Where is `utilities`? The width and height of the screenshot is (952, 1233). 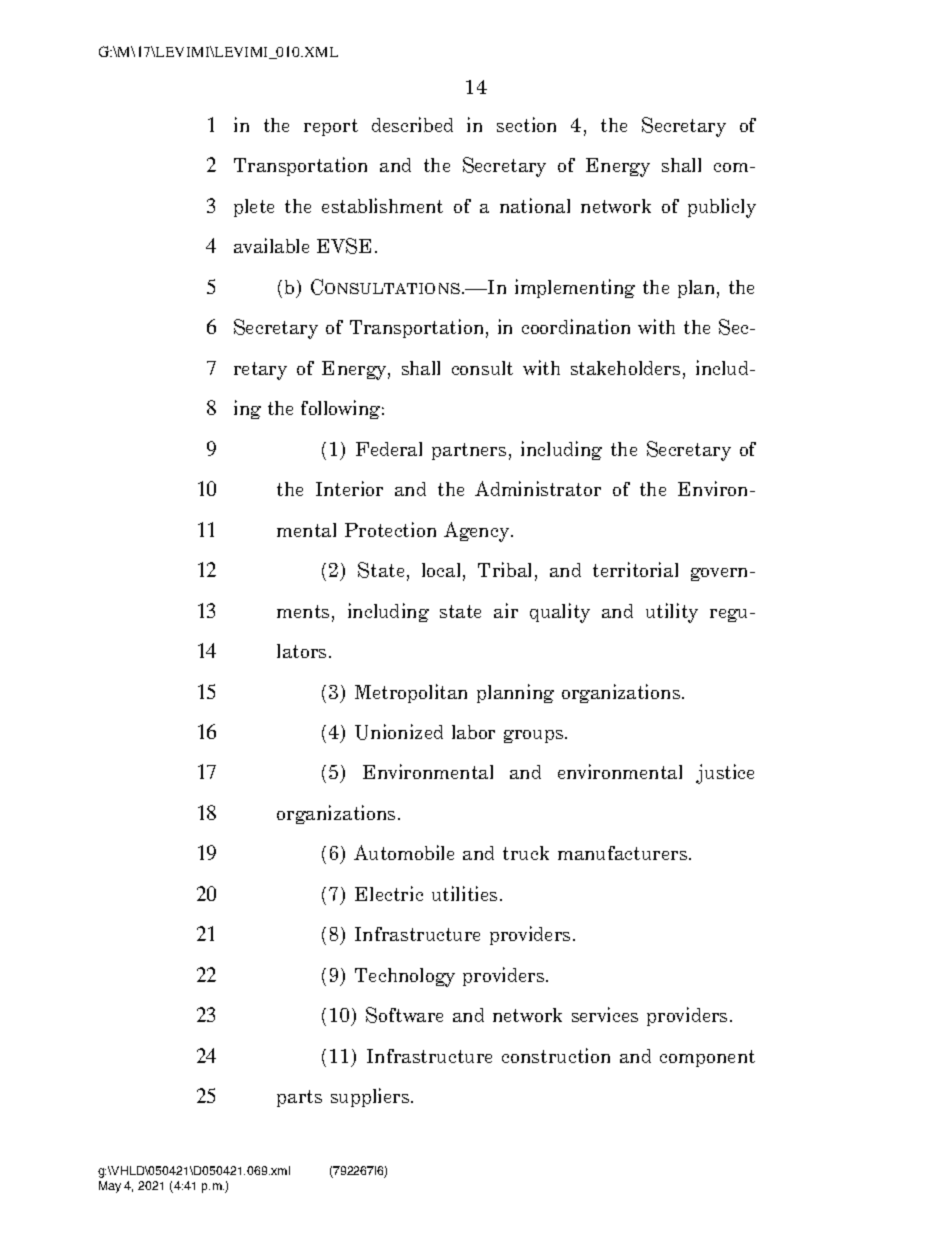
utilities is located at coordinates (464, 893).
